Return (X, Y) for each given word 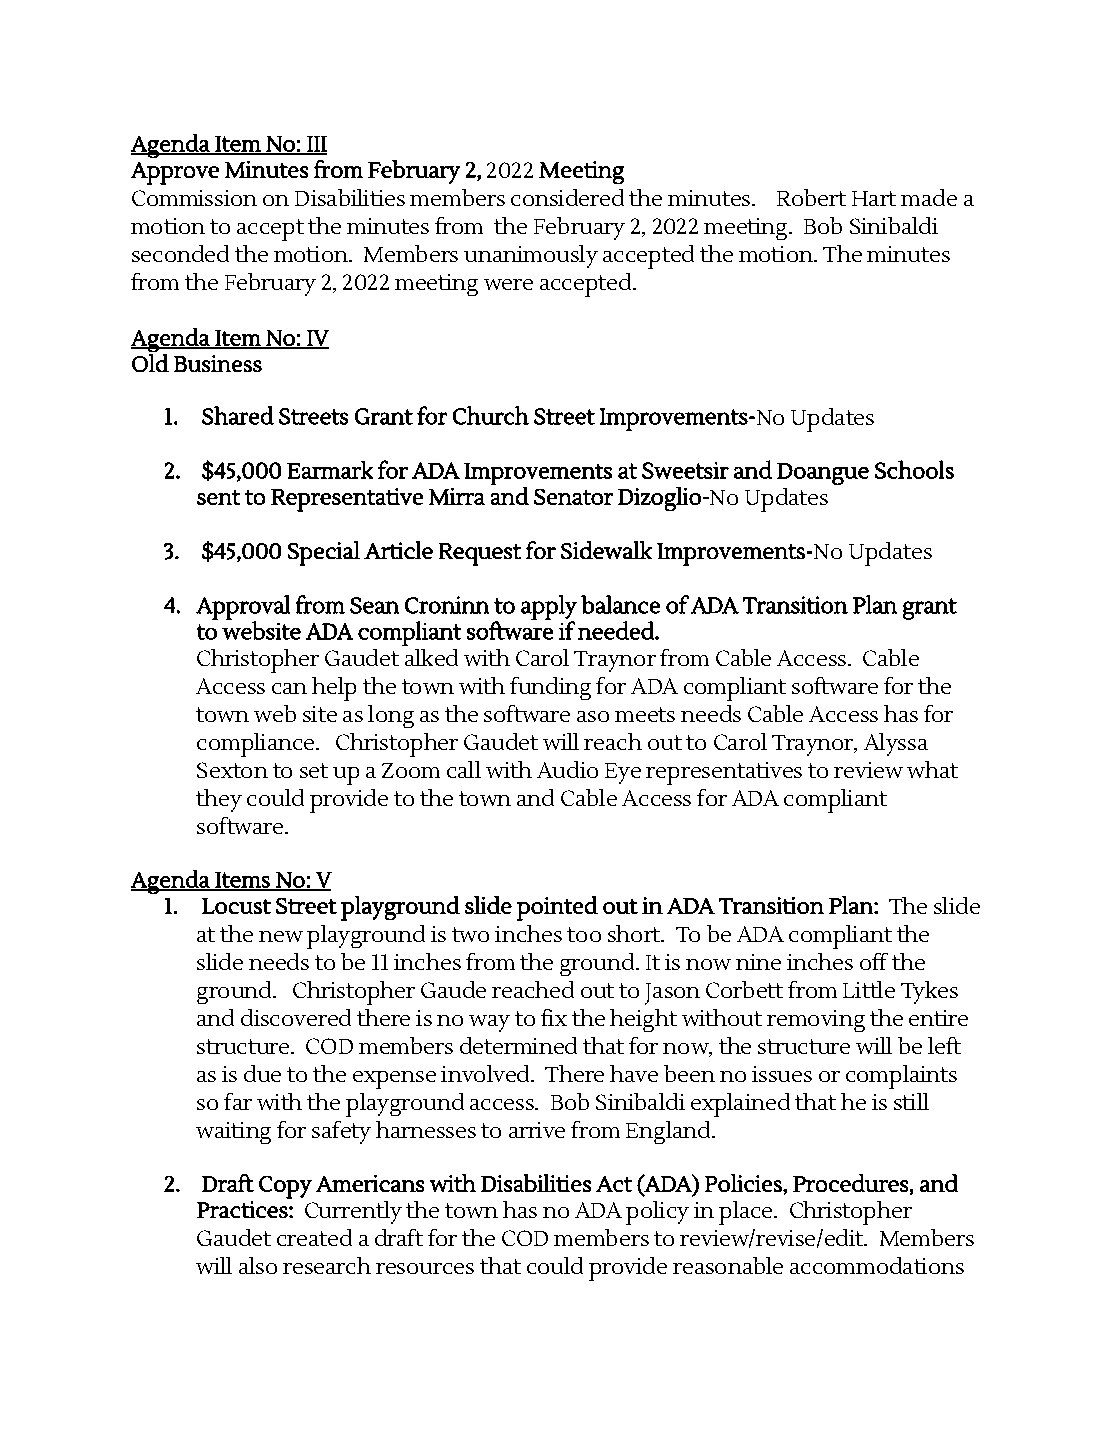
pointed (557, 908)
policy (657, 1213)
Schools (914, 469)
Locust (236, 906)
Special (324, 553)
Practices (242, 1209)
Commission (194, 198)
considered (567, 197)
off (874, 961)
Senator (573, 497)
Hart (874, 198)
